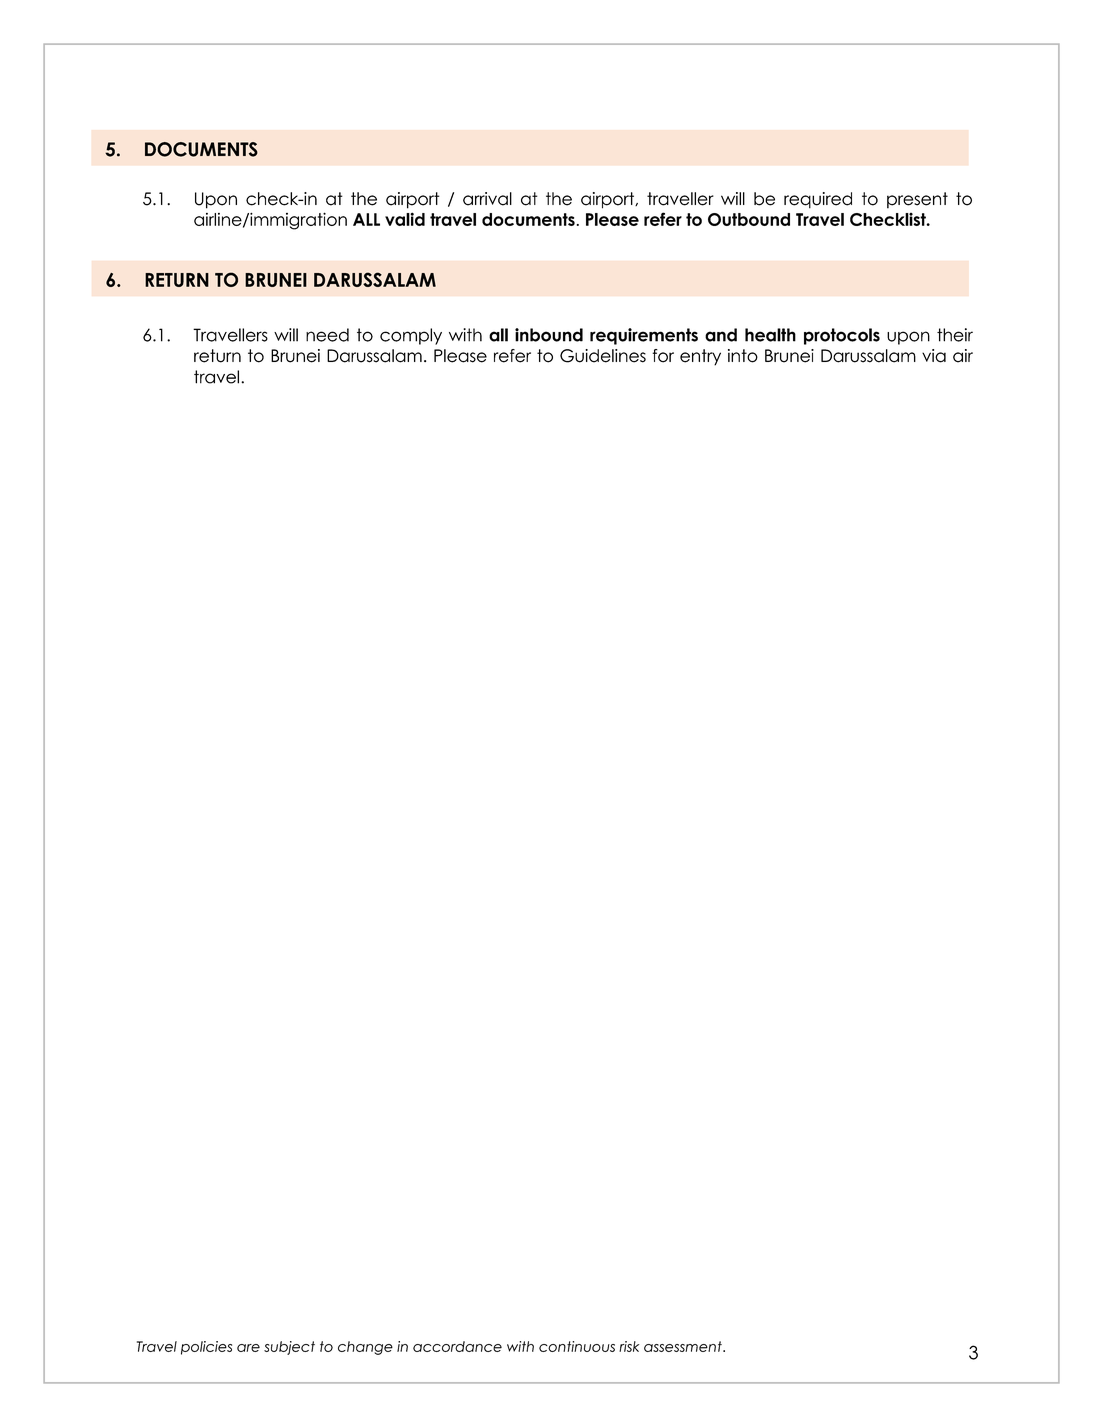  What do you see at coordinates (327, 335) in the screenshot?
I see `need` at bounding box center [327, 335].
